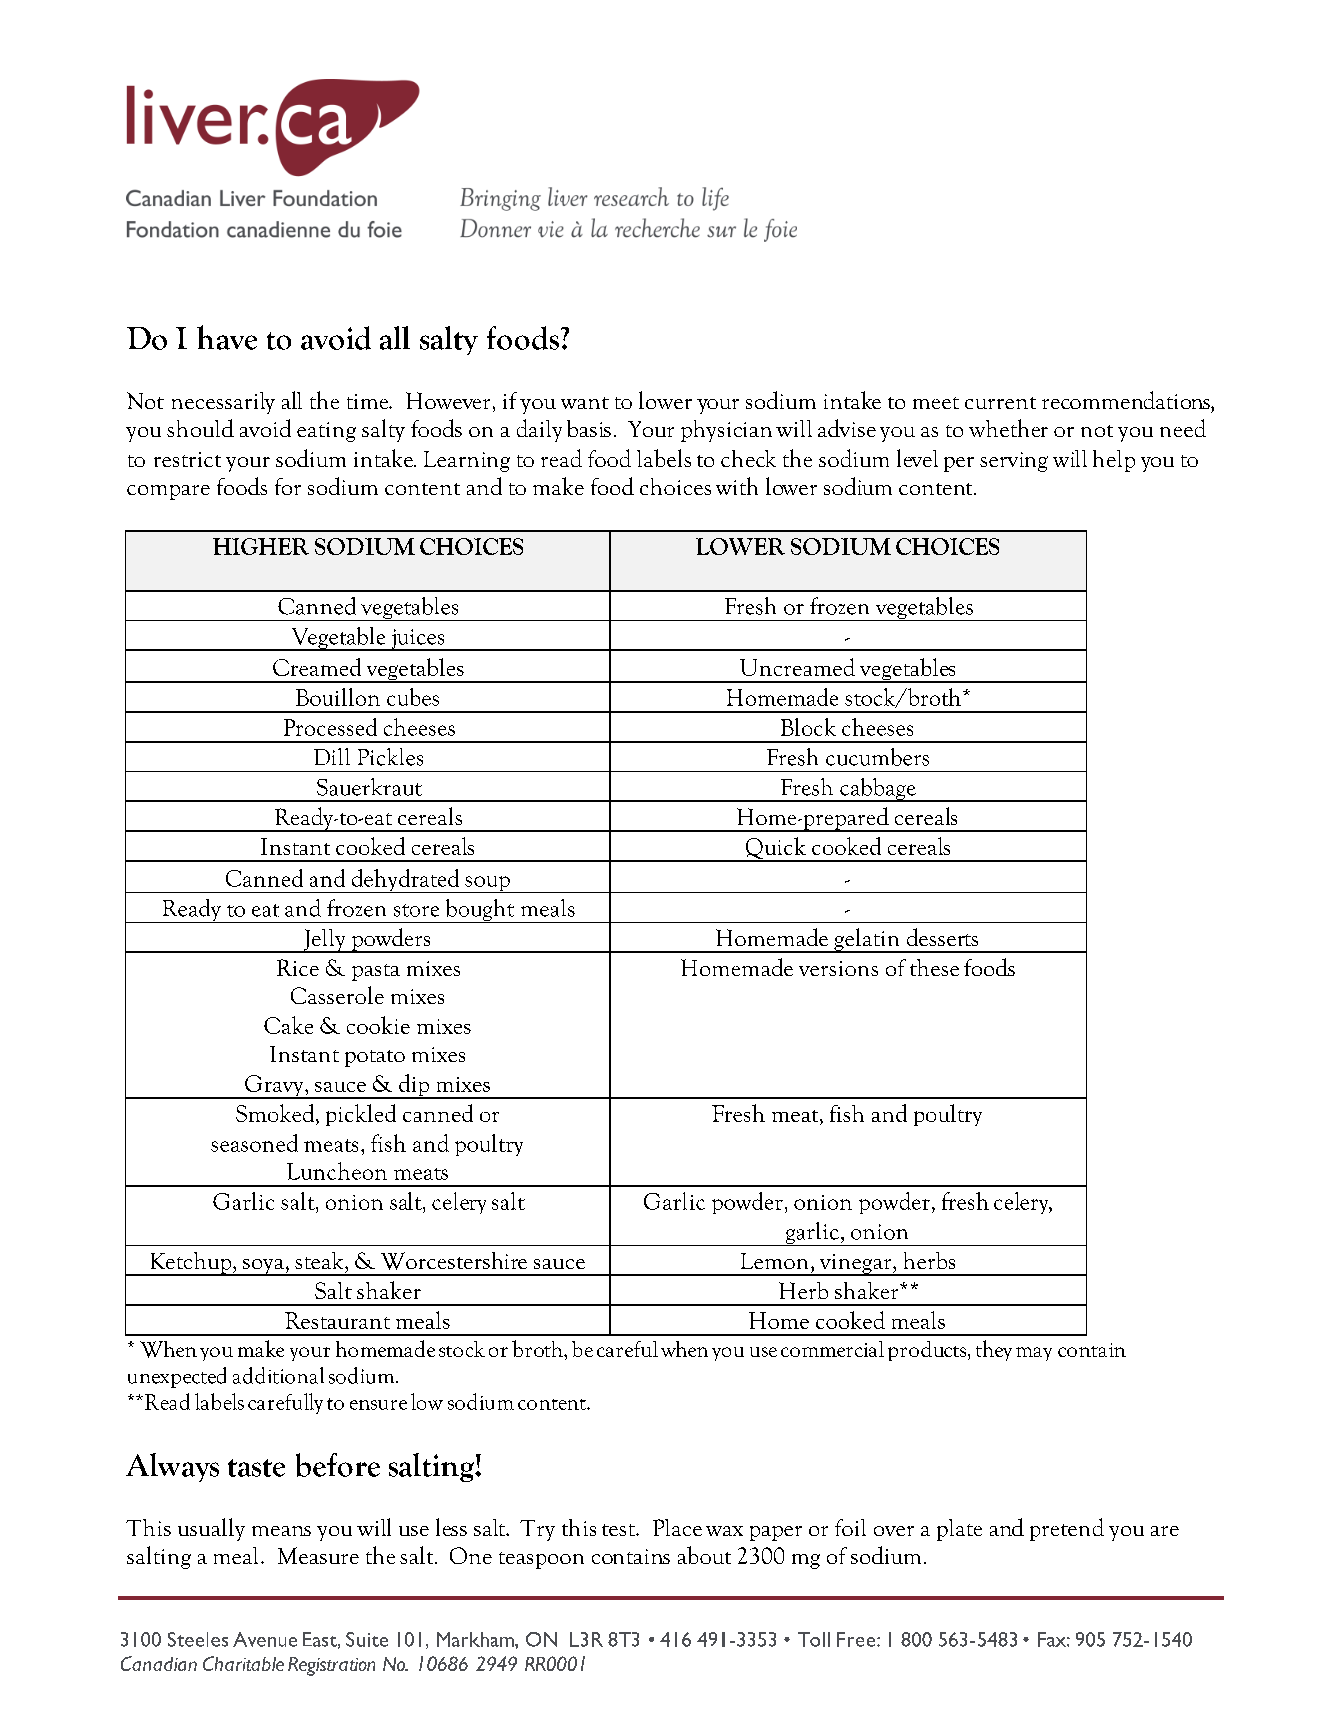 The image size is (1342, 1736). Describe the element at coordinates (288, 1025) in the screenshot. I see `Cake` at that location.
